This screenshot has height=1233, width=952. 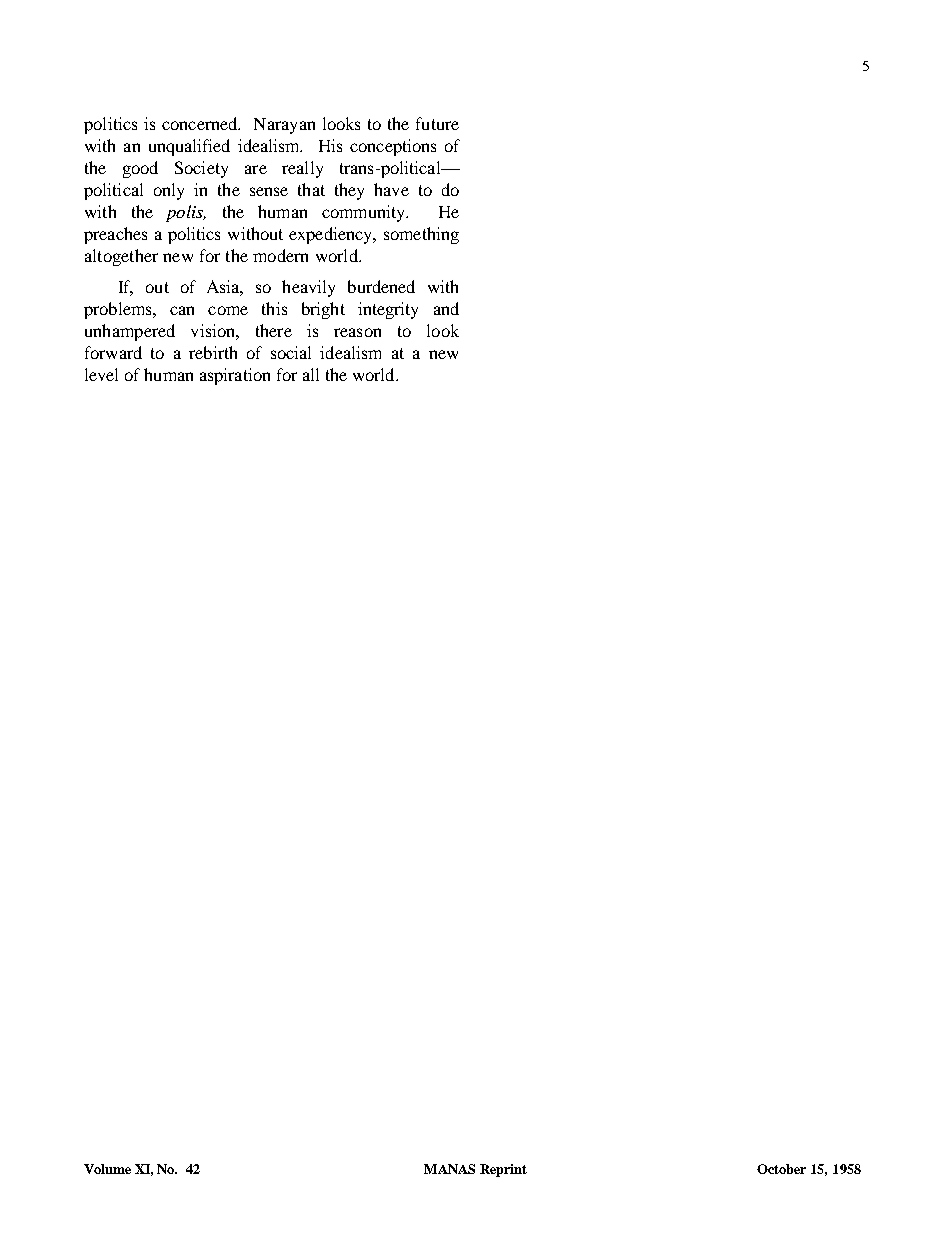 I want to click on MANAS, so click(x=449, y=1169).
